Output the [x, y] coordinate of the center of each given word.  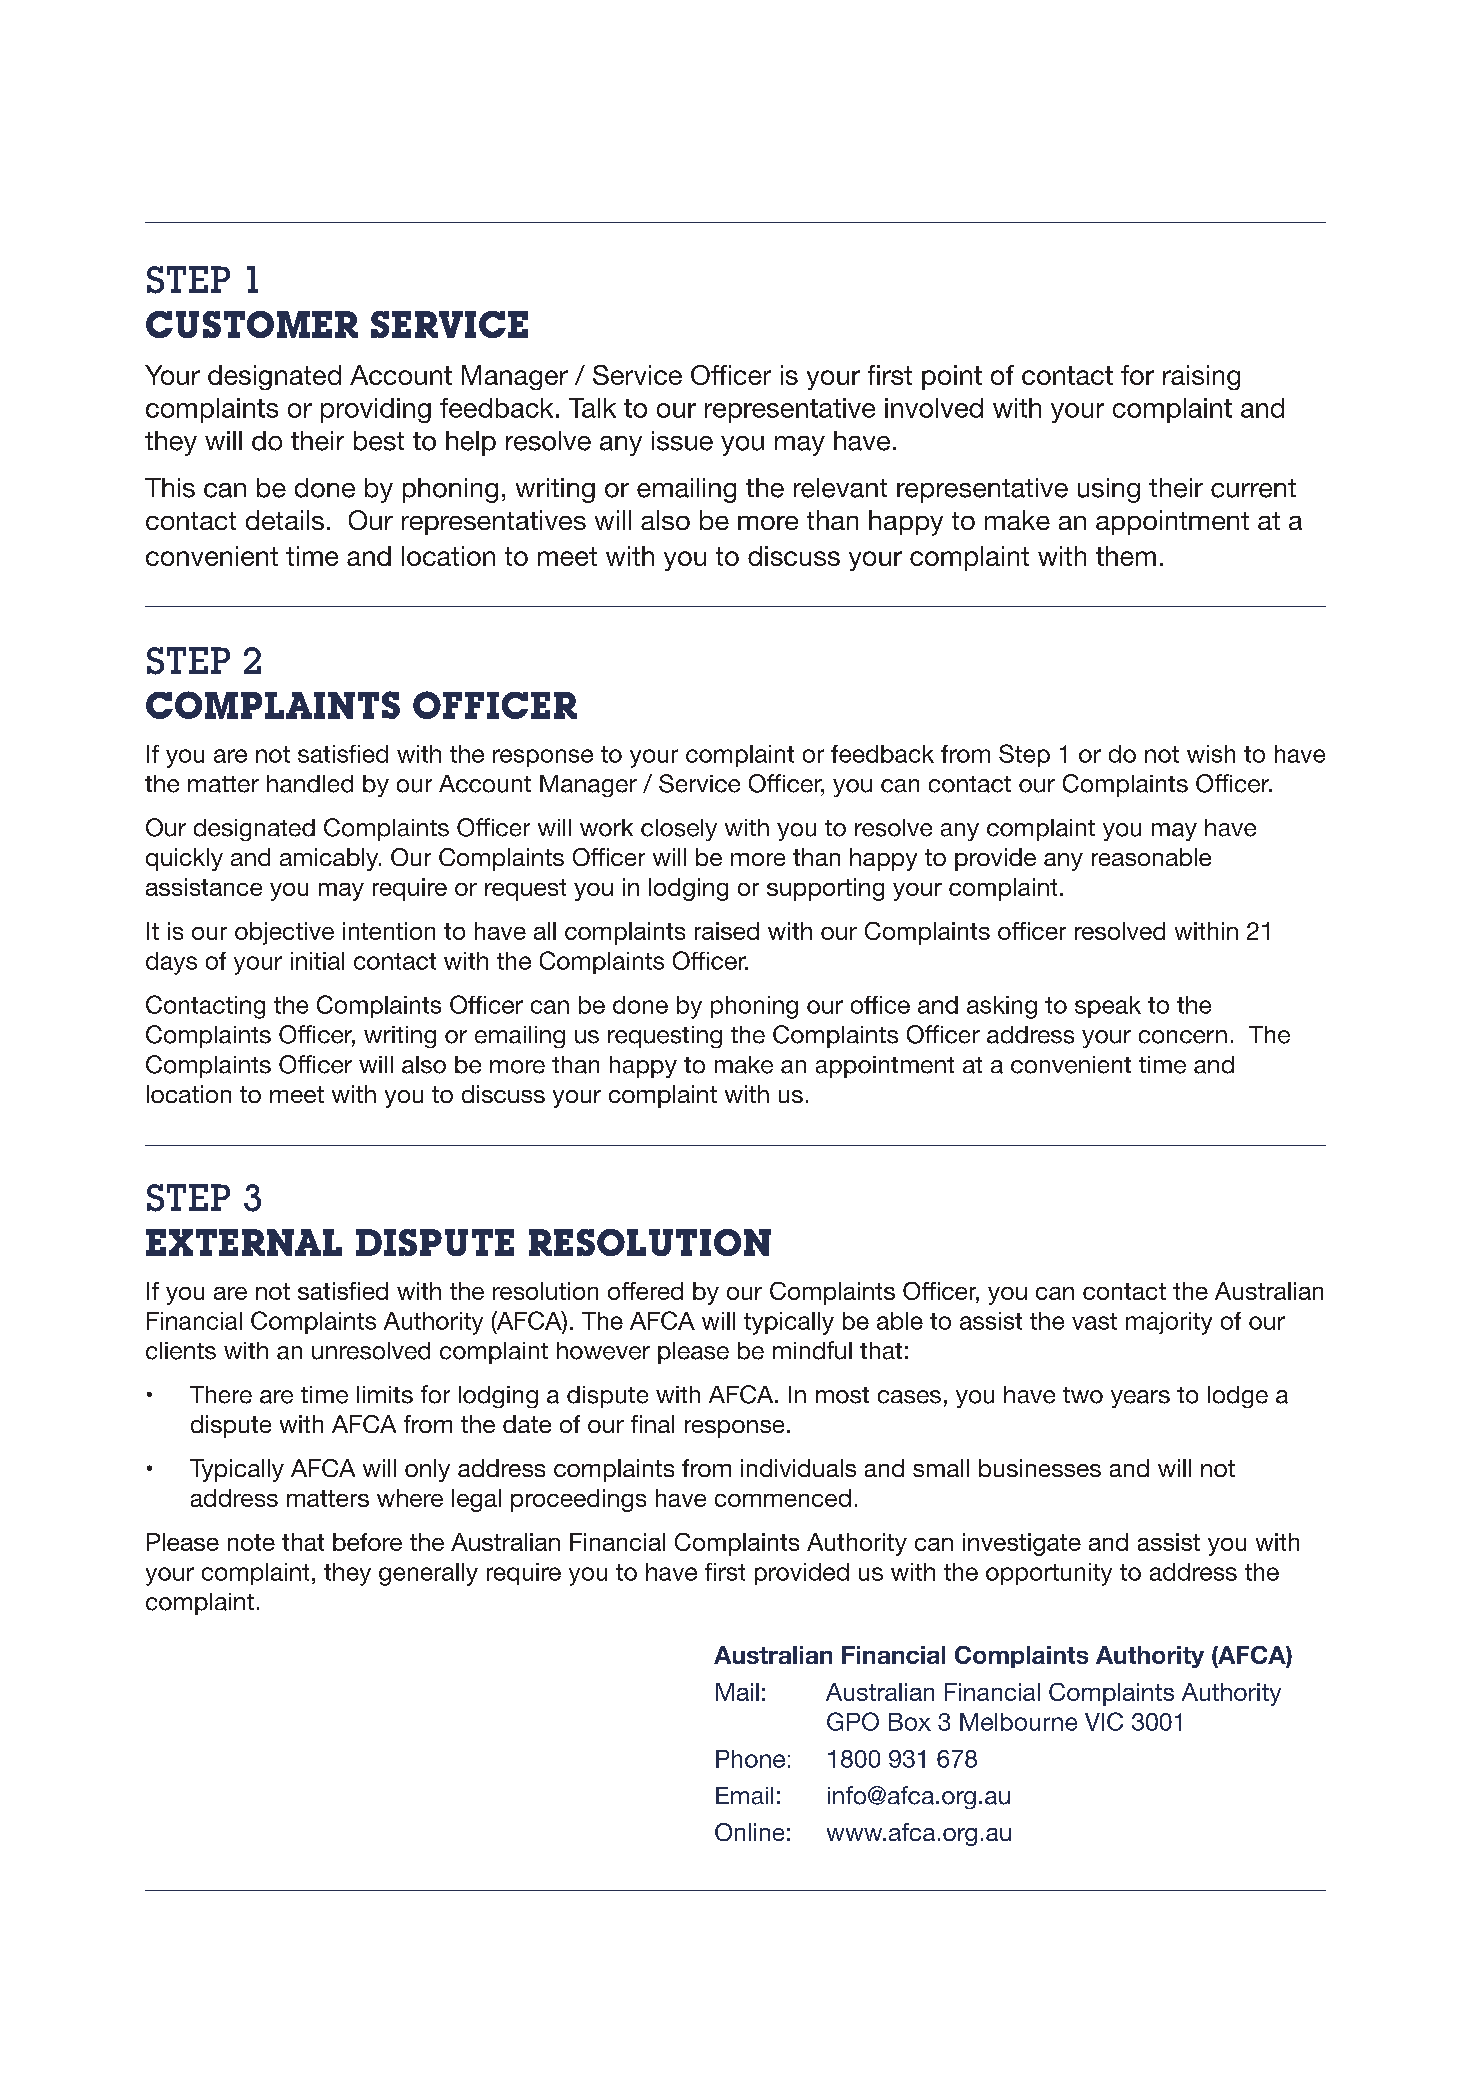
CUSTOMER [252, 324]
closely [679, 830]
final [652, 1424]
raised [727, 931]
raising [1201, 377]
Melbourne [1018, 1722]
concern [1183, 1037]
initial [317, 961]
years [1140, 1399]
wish [1211, 754]
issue [682, 441]
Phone [750, 1759]
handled [310, 784]
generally [428, 1574]
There [221, 1395]
